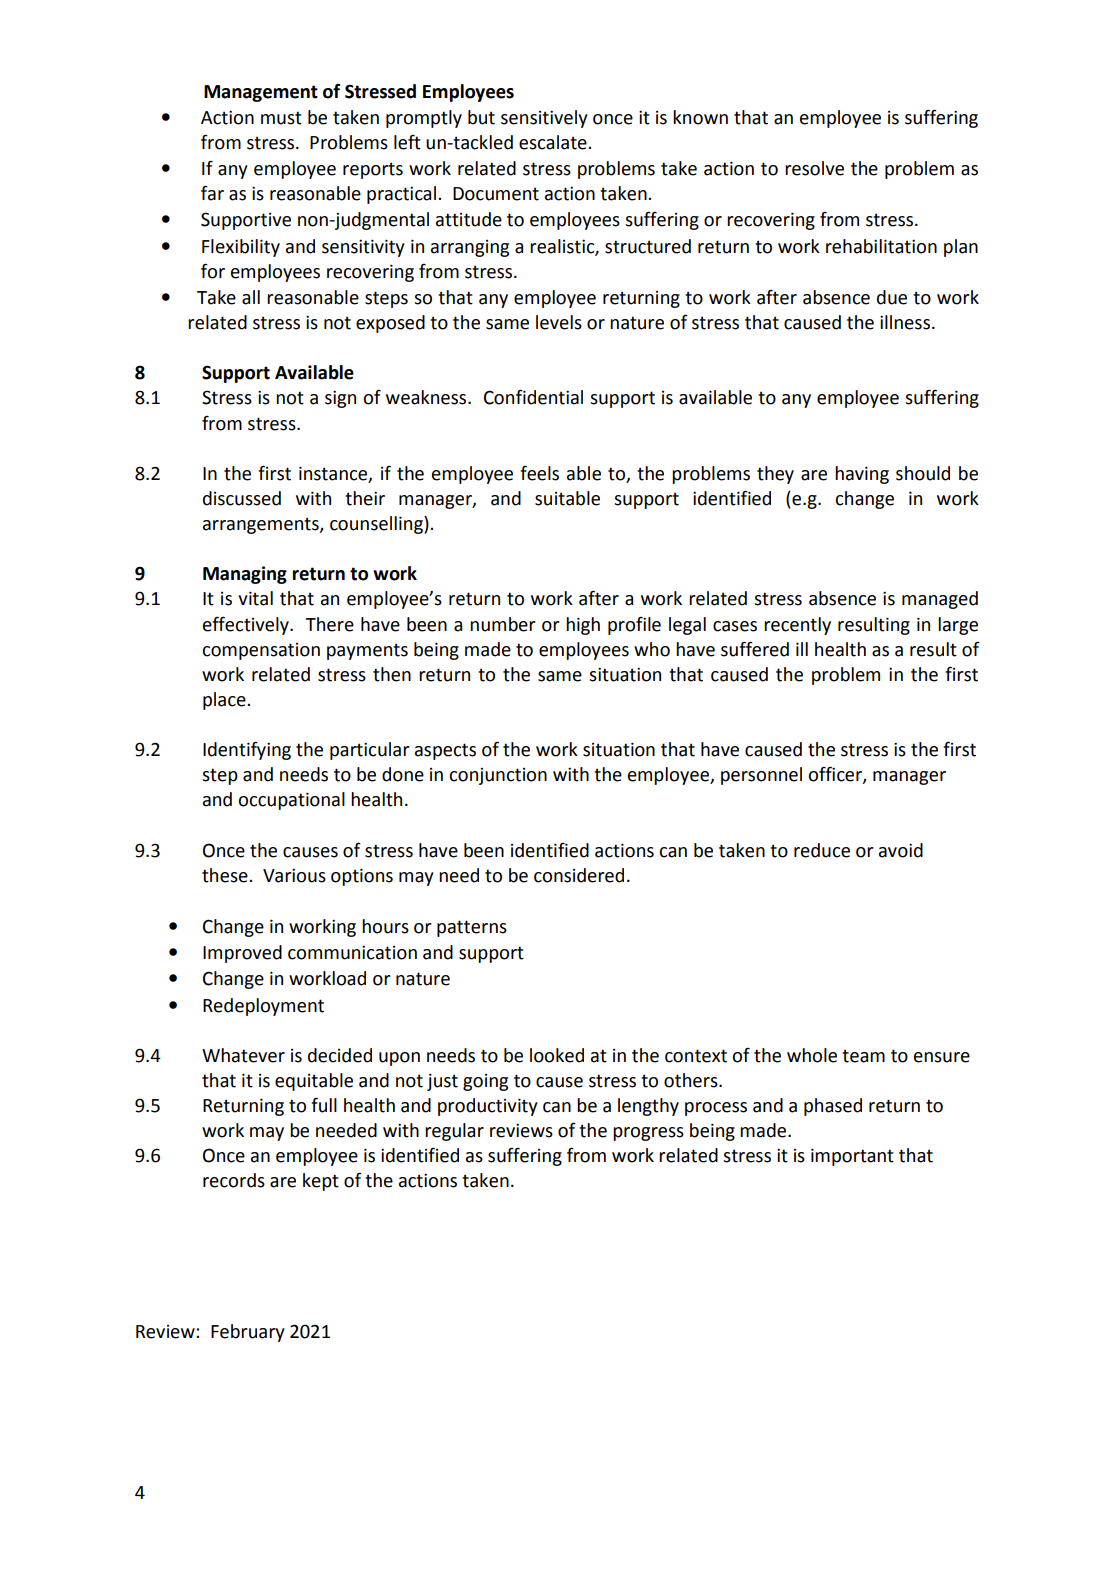 This screenshot has width=1113, height=1575. Describe the element at coordinates (248, 1333) in the screenshot. I see `February` at that location.
